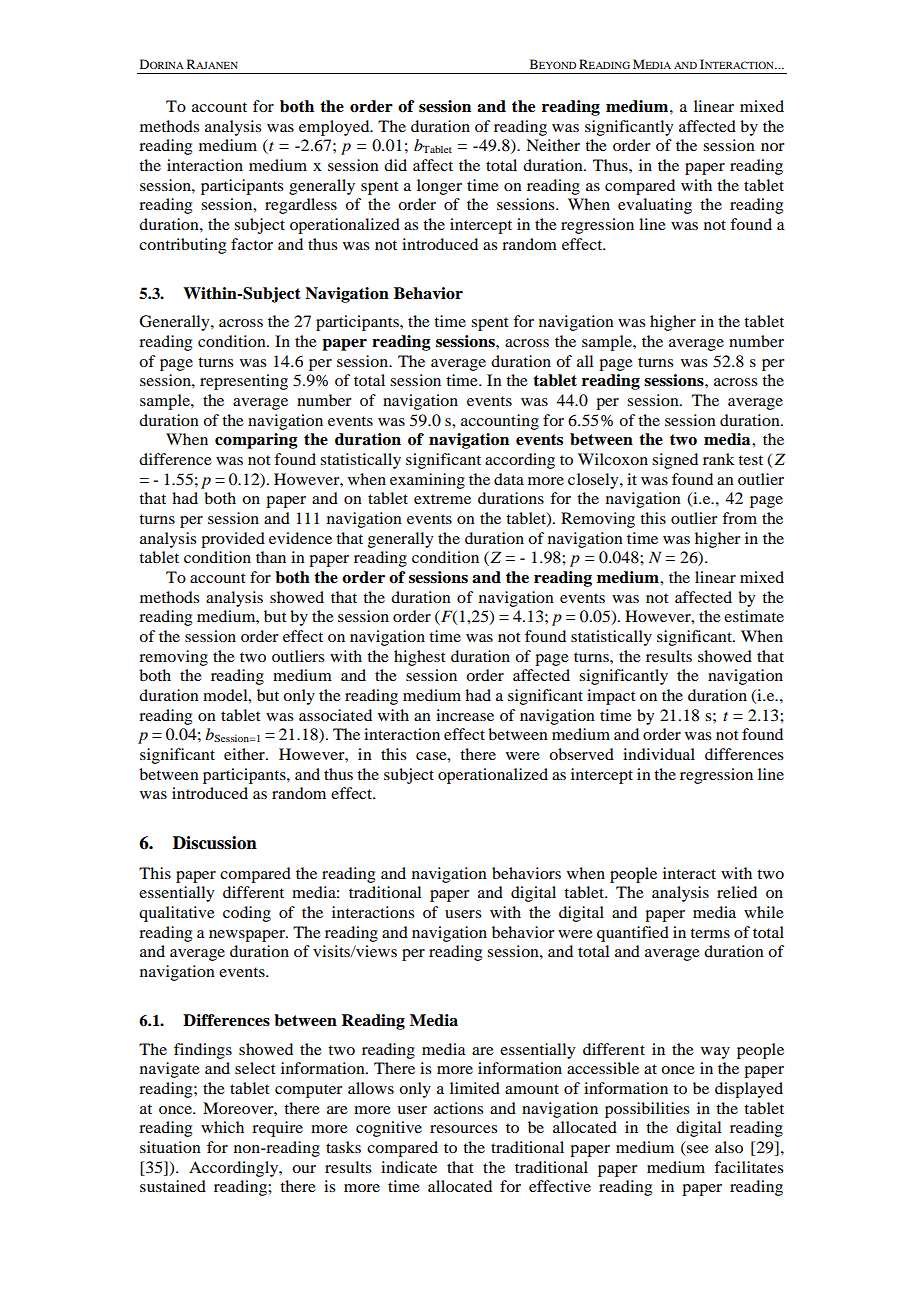 Image resolution: width=924 pixels, height=1309 pixels. I want to click on regardless, so click(301, 206).
